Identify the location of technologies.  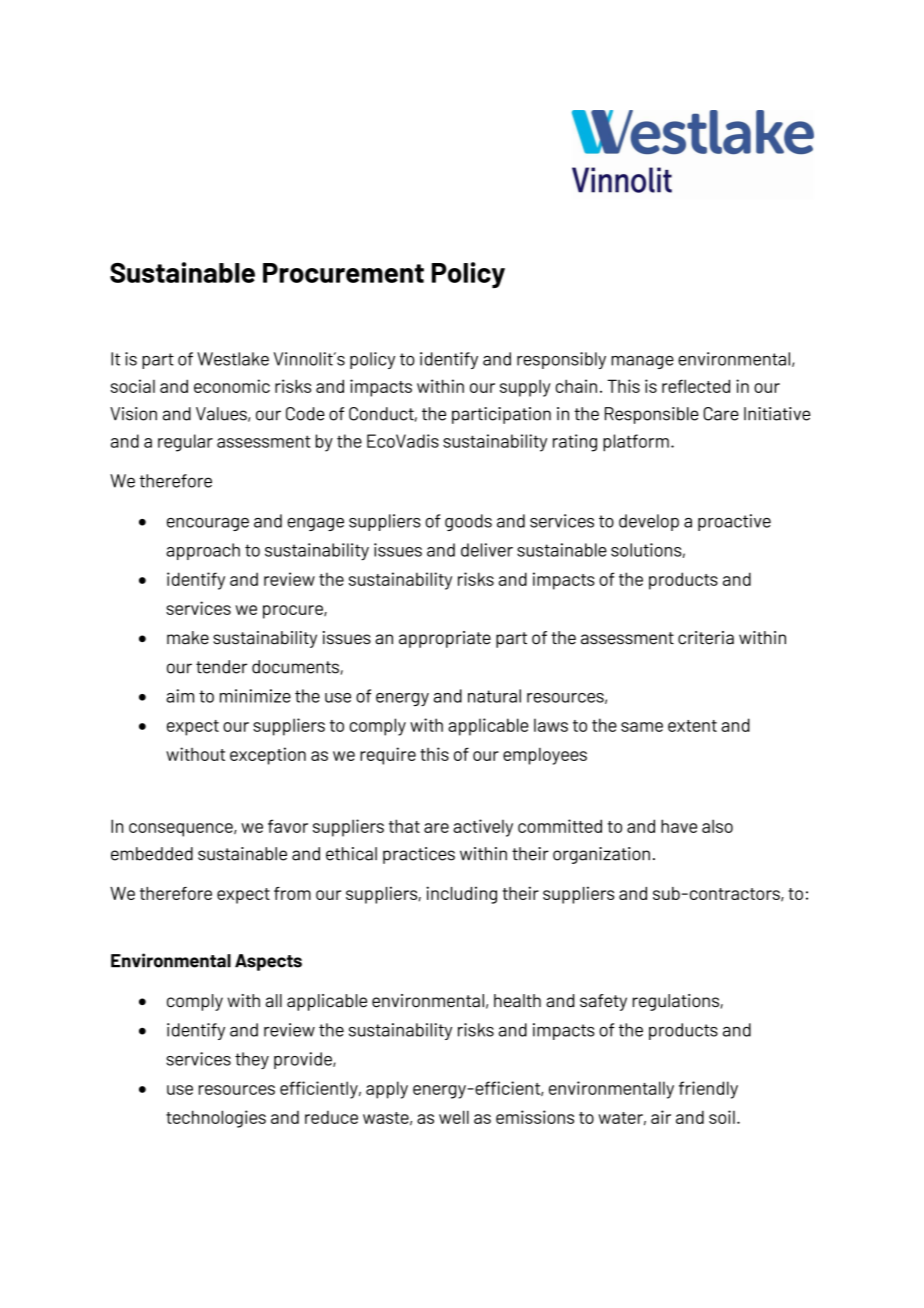
(216, 1119).
